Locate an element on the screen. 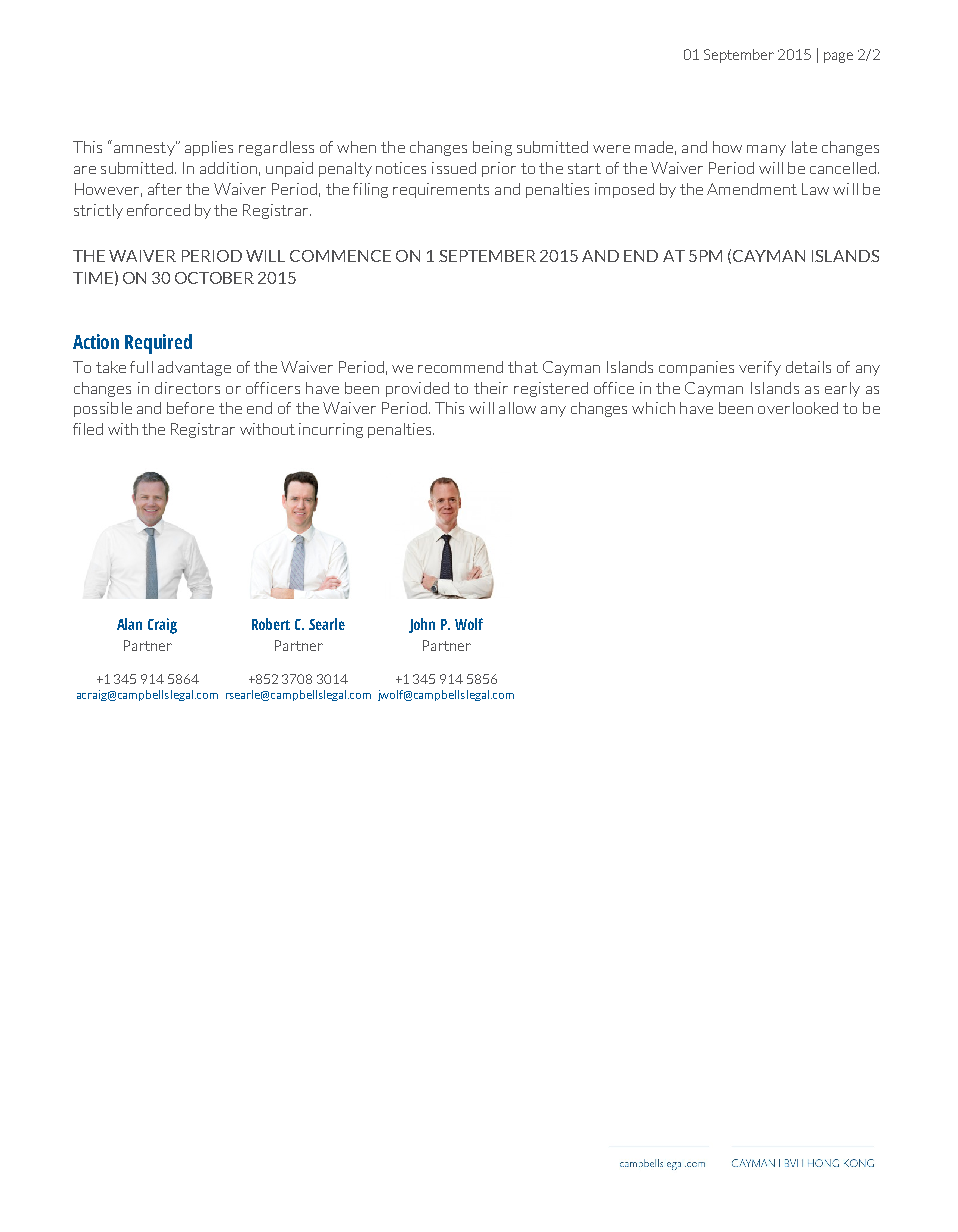  allow is located at coordinates (517, 408).
